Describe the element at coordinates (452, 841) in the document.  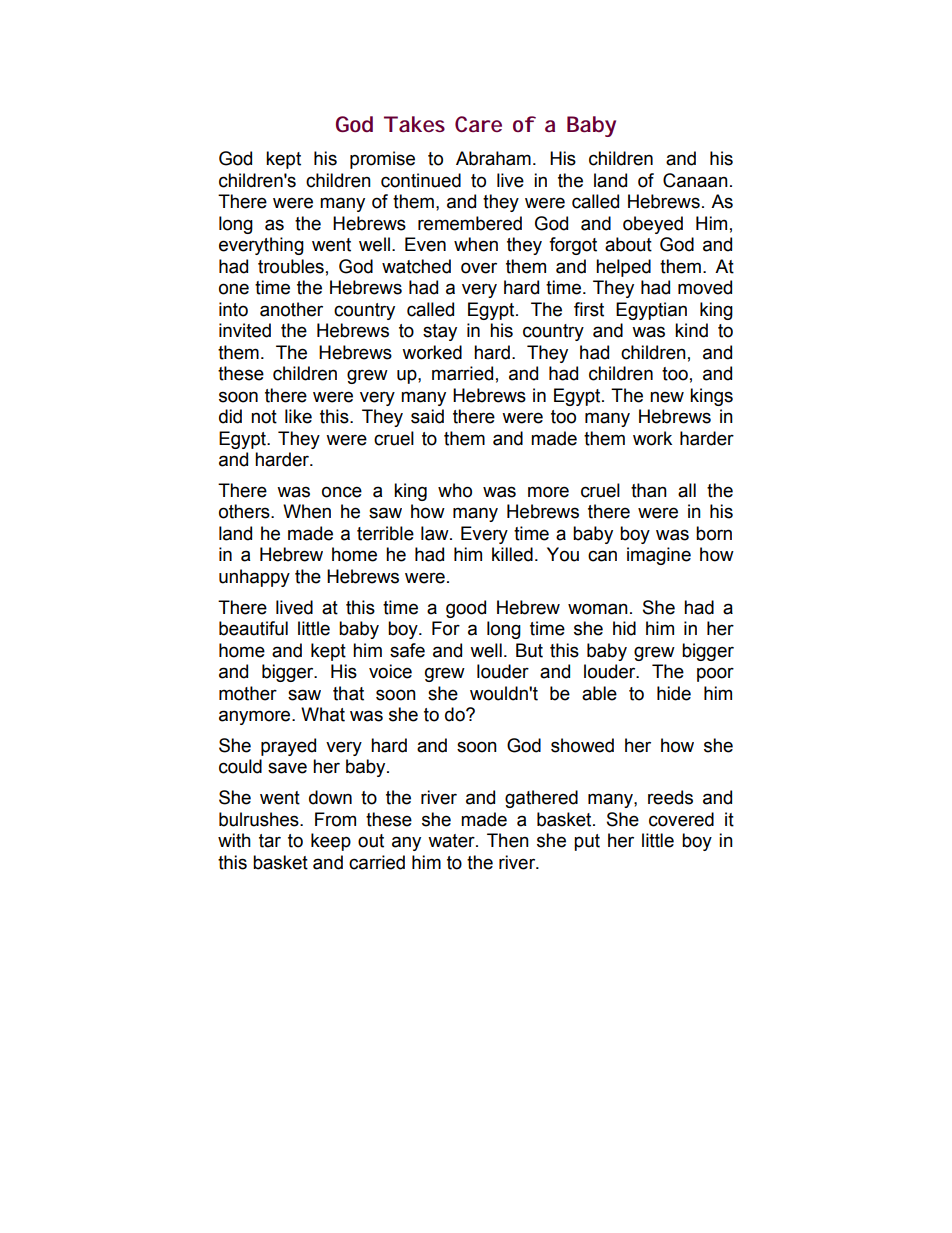
I see `water` at that location.
